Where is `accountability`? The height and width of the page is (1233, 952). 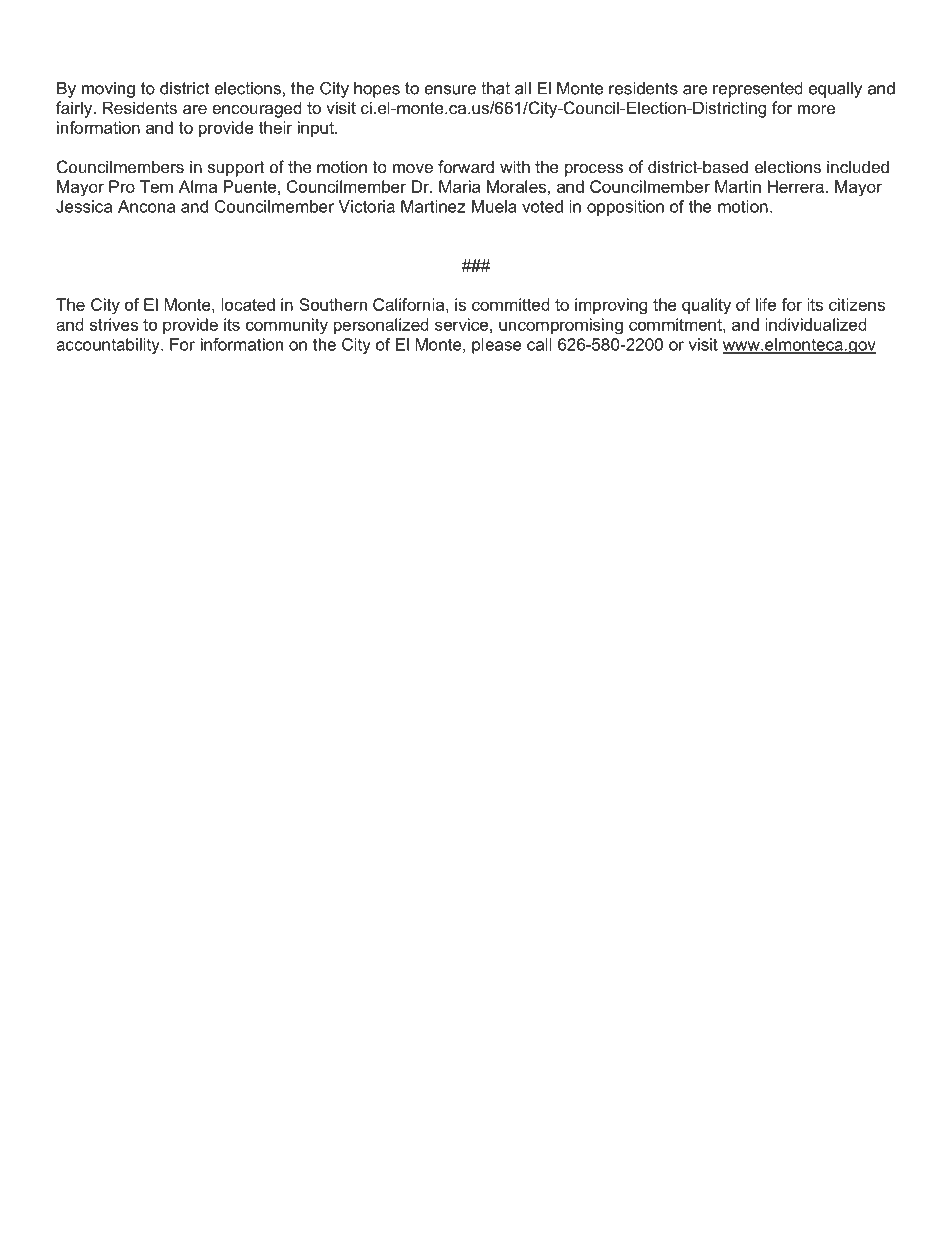
accountability is located at coordinates (109, 346).
